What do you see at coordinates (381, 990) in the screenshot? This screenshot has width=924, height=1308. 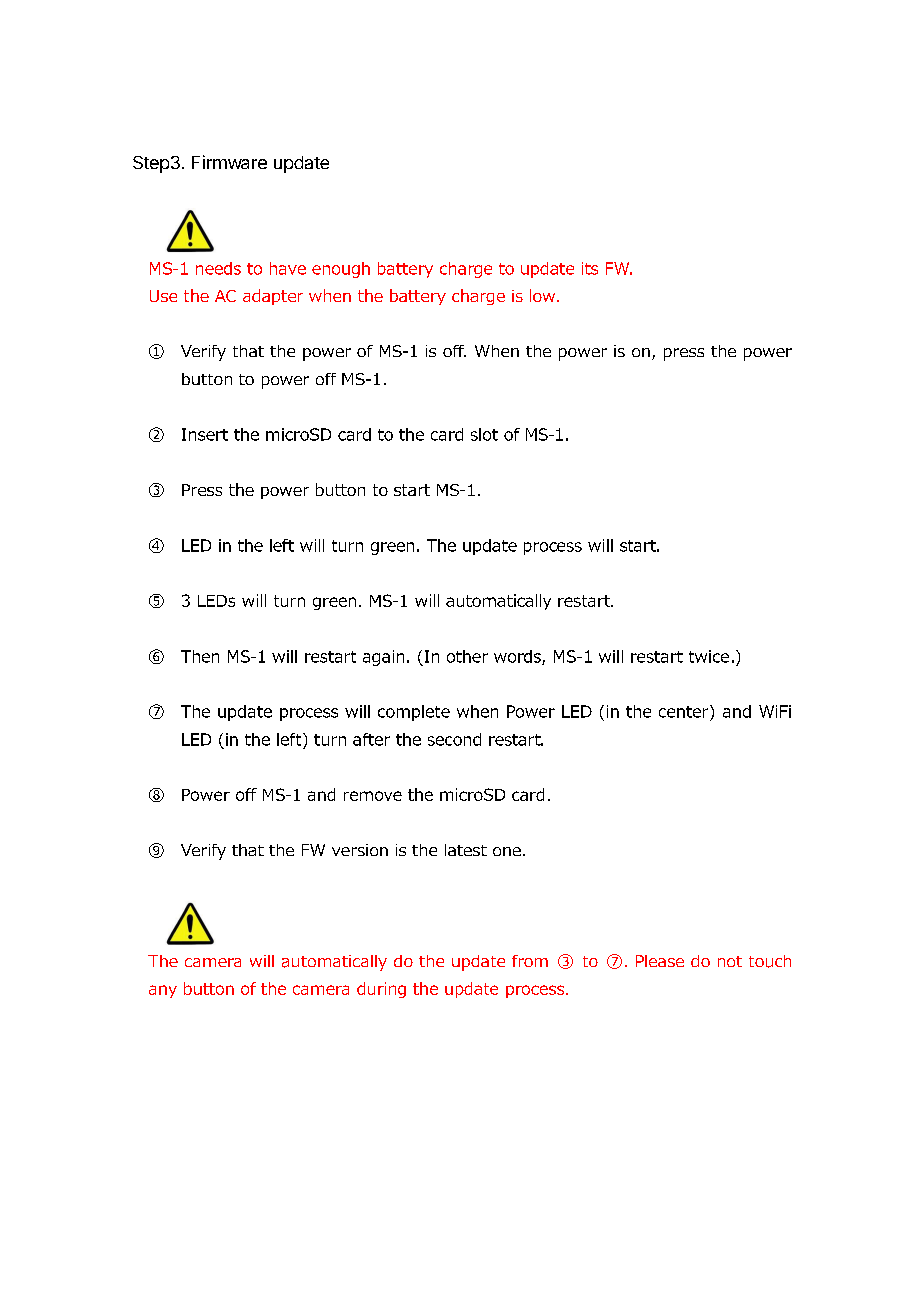 I see `during` at bounding box center [381, 990].
